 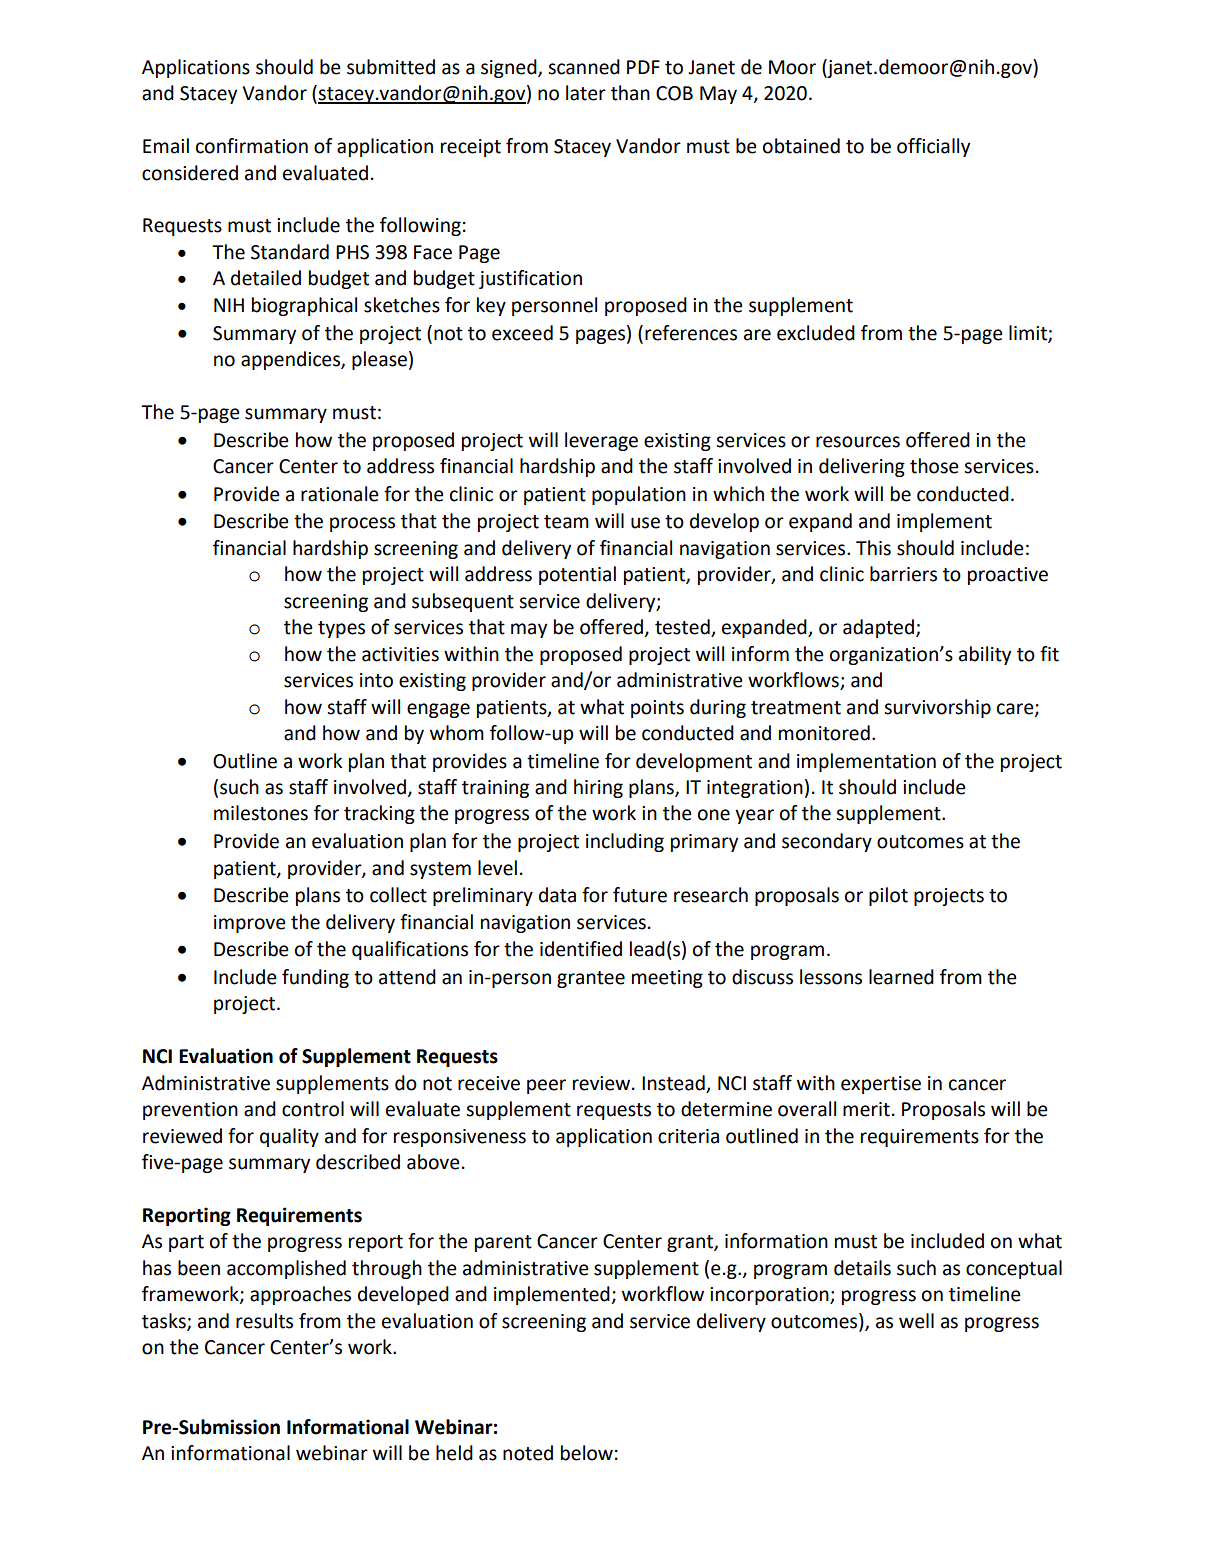 I want to click on team, so click(x=566, y=522).
